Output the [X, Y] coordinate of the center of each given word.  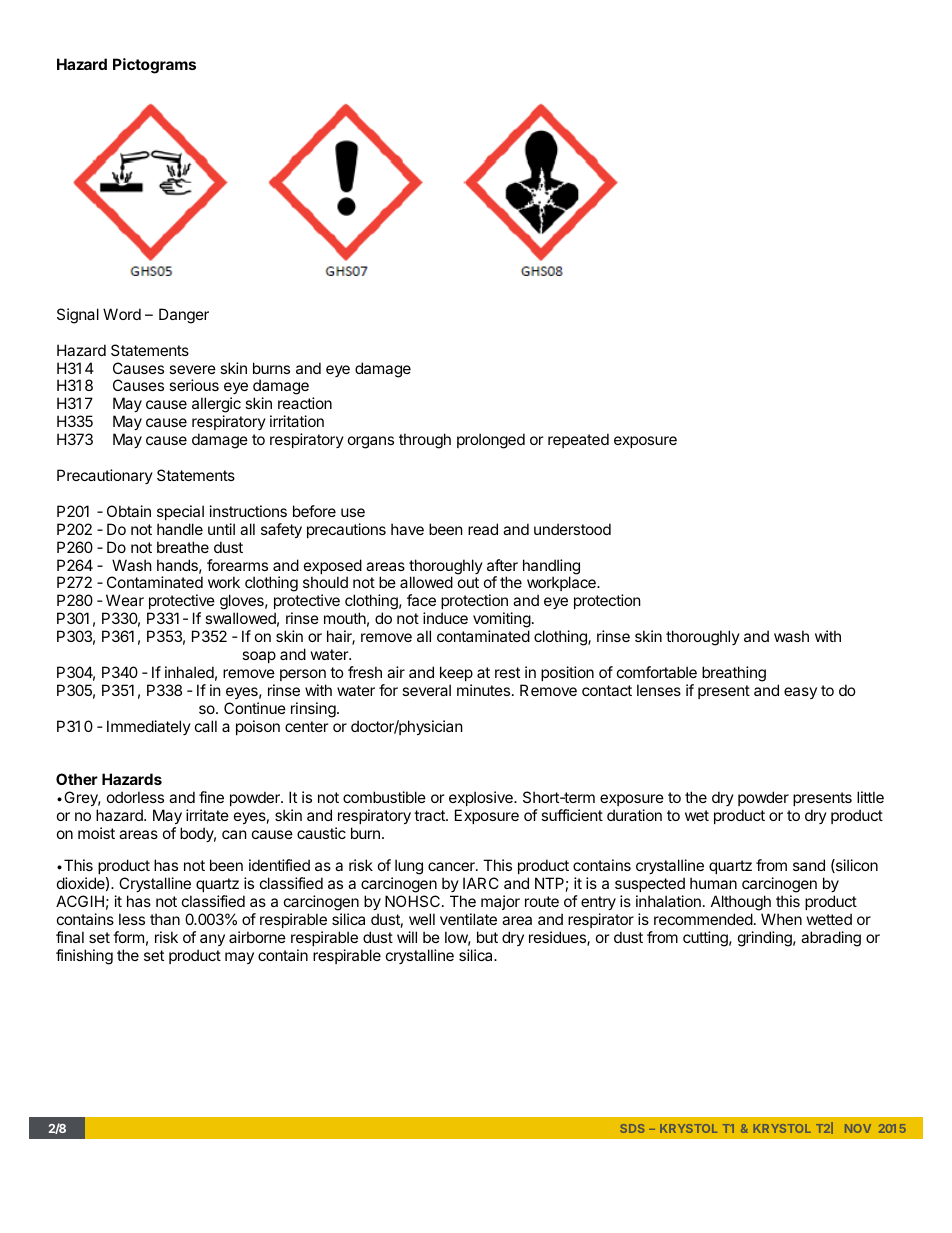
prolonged [491, 441]
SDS [632, 1128]
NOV [858, 1128]
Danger [184, 316]
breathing [734, 674]
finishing [84, 957]
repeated [578, 440]
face [421, 600]
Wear [125, 600]
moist [96, 833]
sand [809, 865]
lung [409, 867]
